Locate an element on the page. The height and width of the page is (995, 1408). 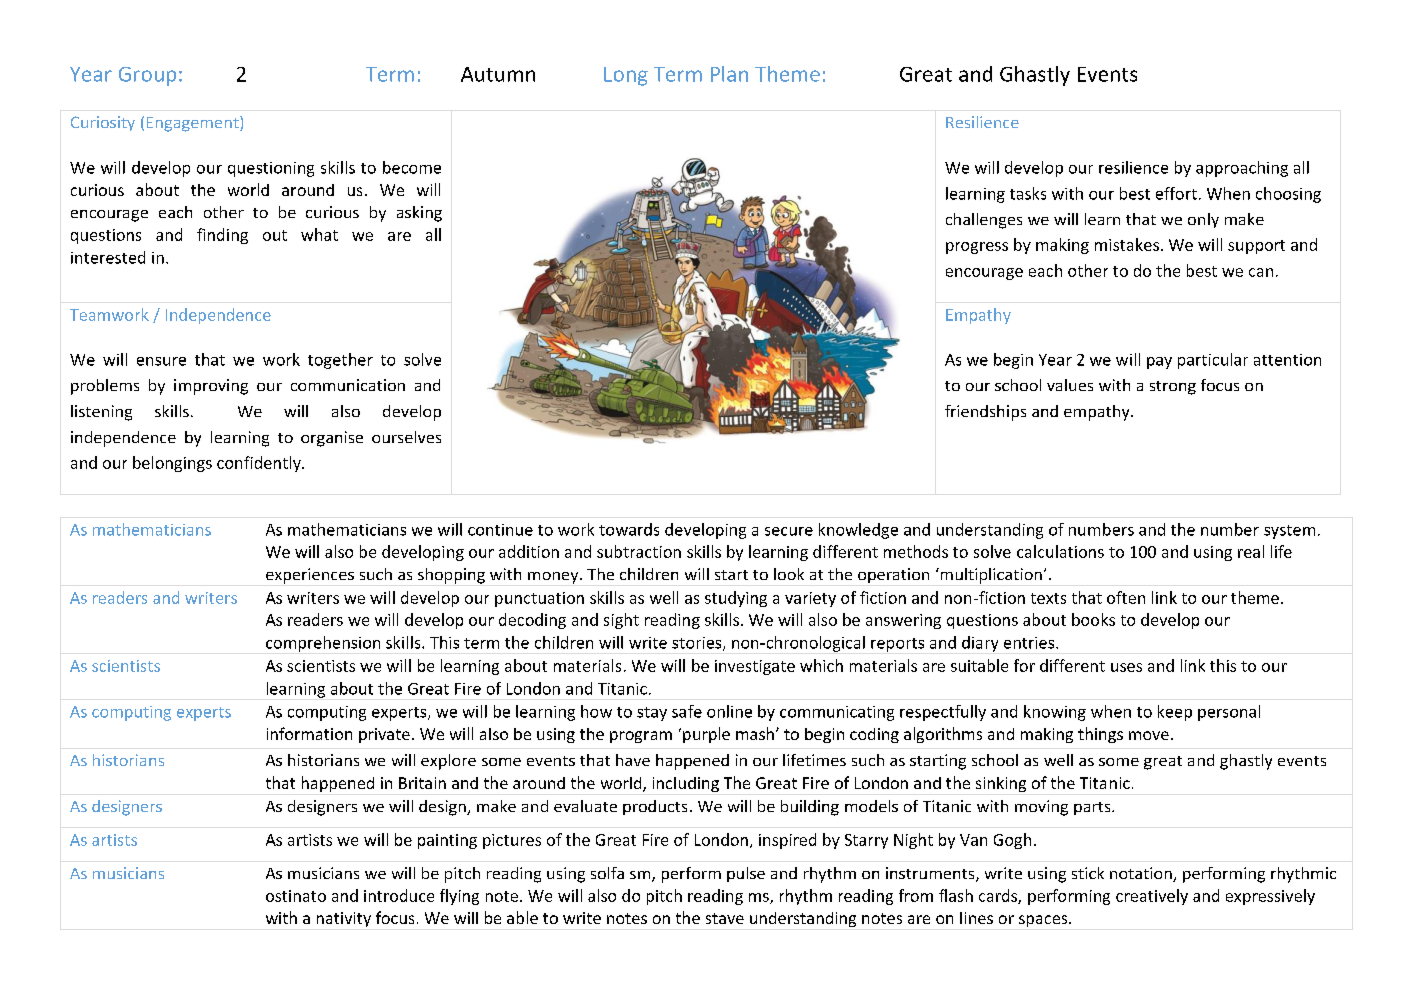
nativity is located at coordinates (344, 919).
